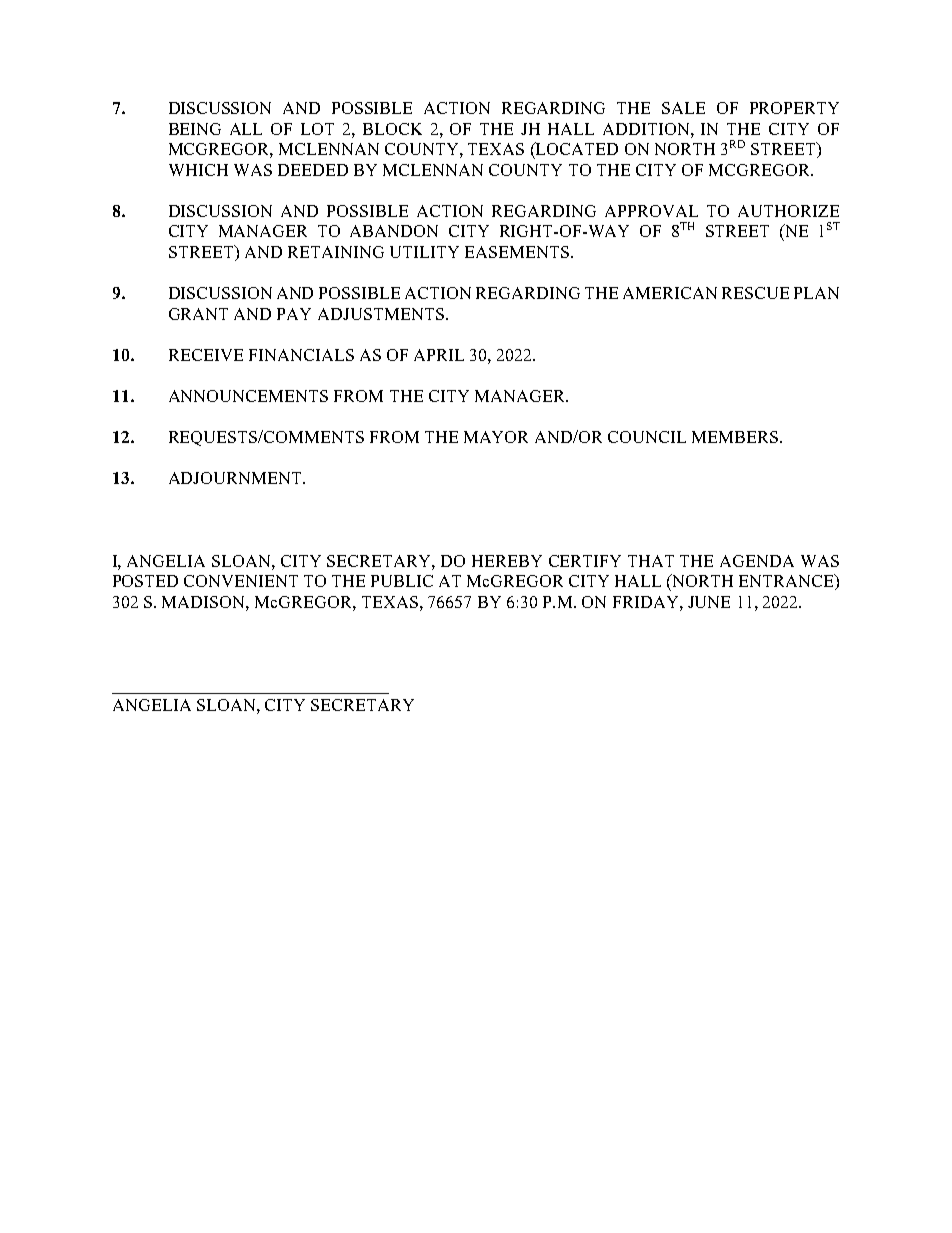 The width and height of the screenshot is (952, 1233). What do you see at coordinates (392, 129) in the screenshot?
I see `BLOCK` at bounding box center [392, 129].
